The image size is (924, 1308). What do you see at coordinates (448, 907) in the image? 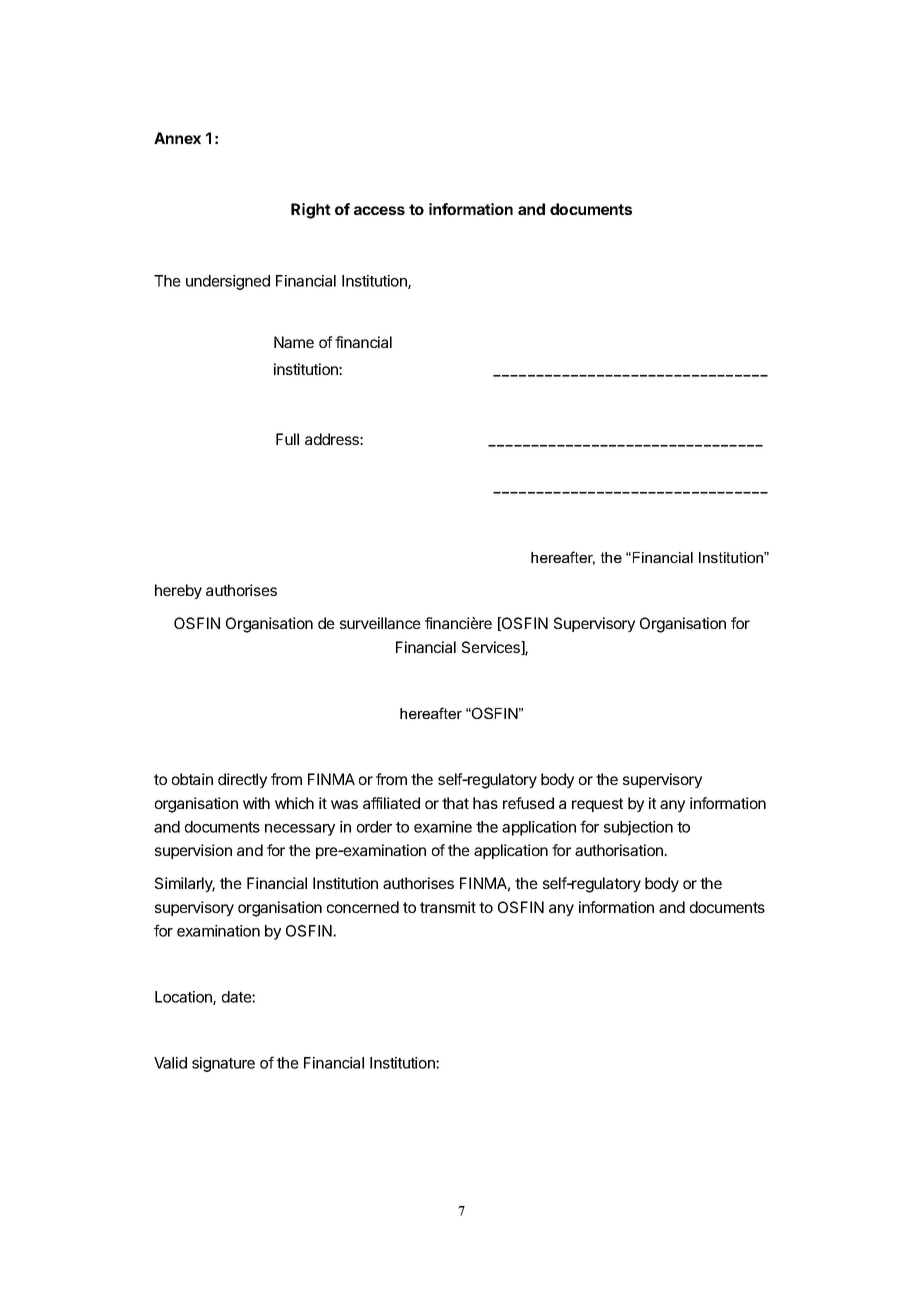
I see `transmit` at bounding box center [448, 907].
